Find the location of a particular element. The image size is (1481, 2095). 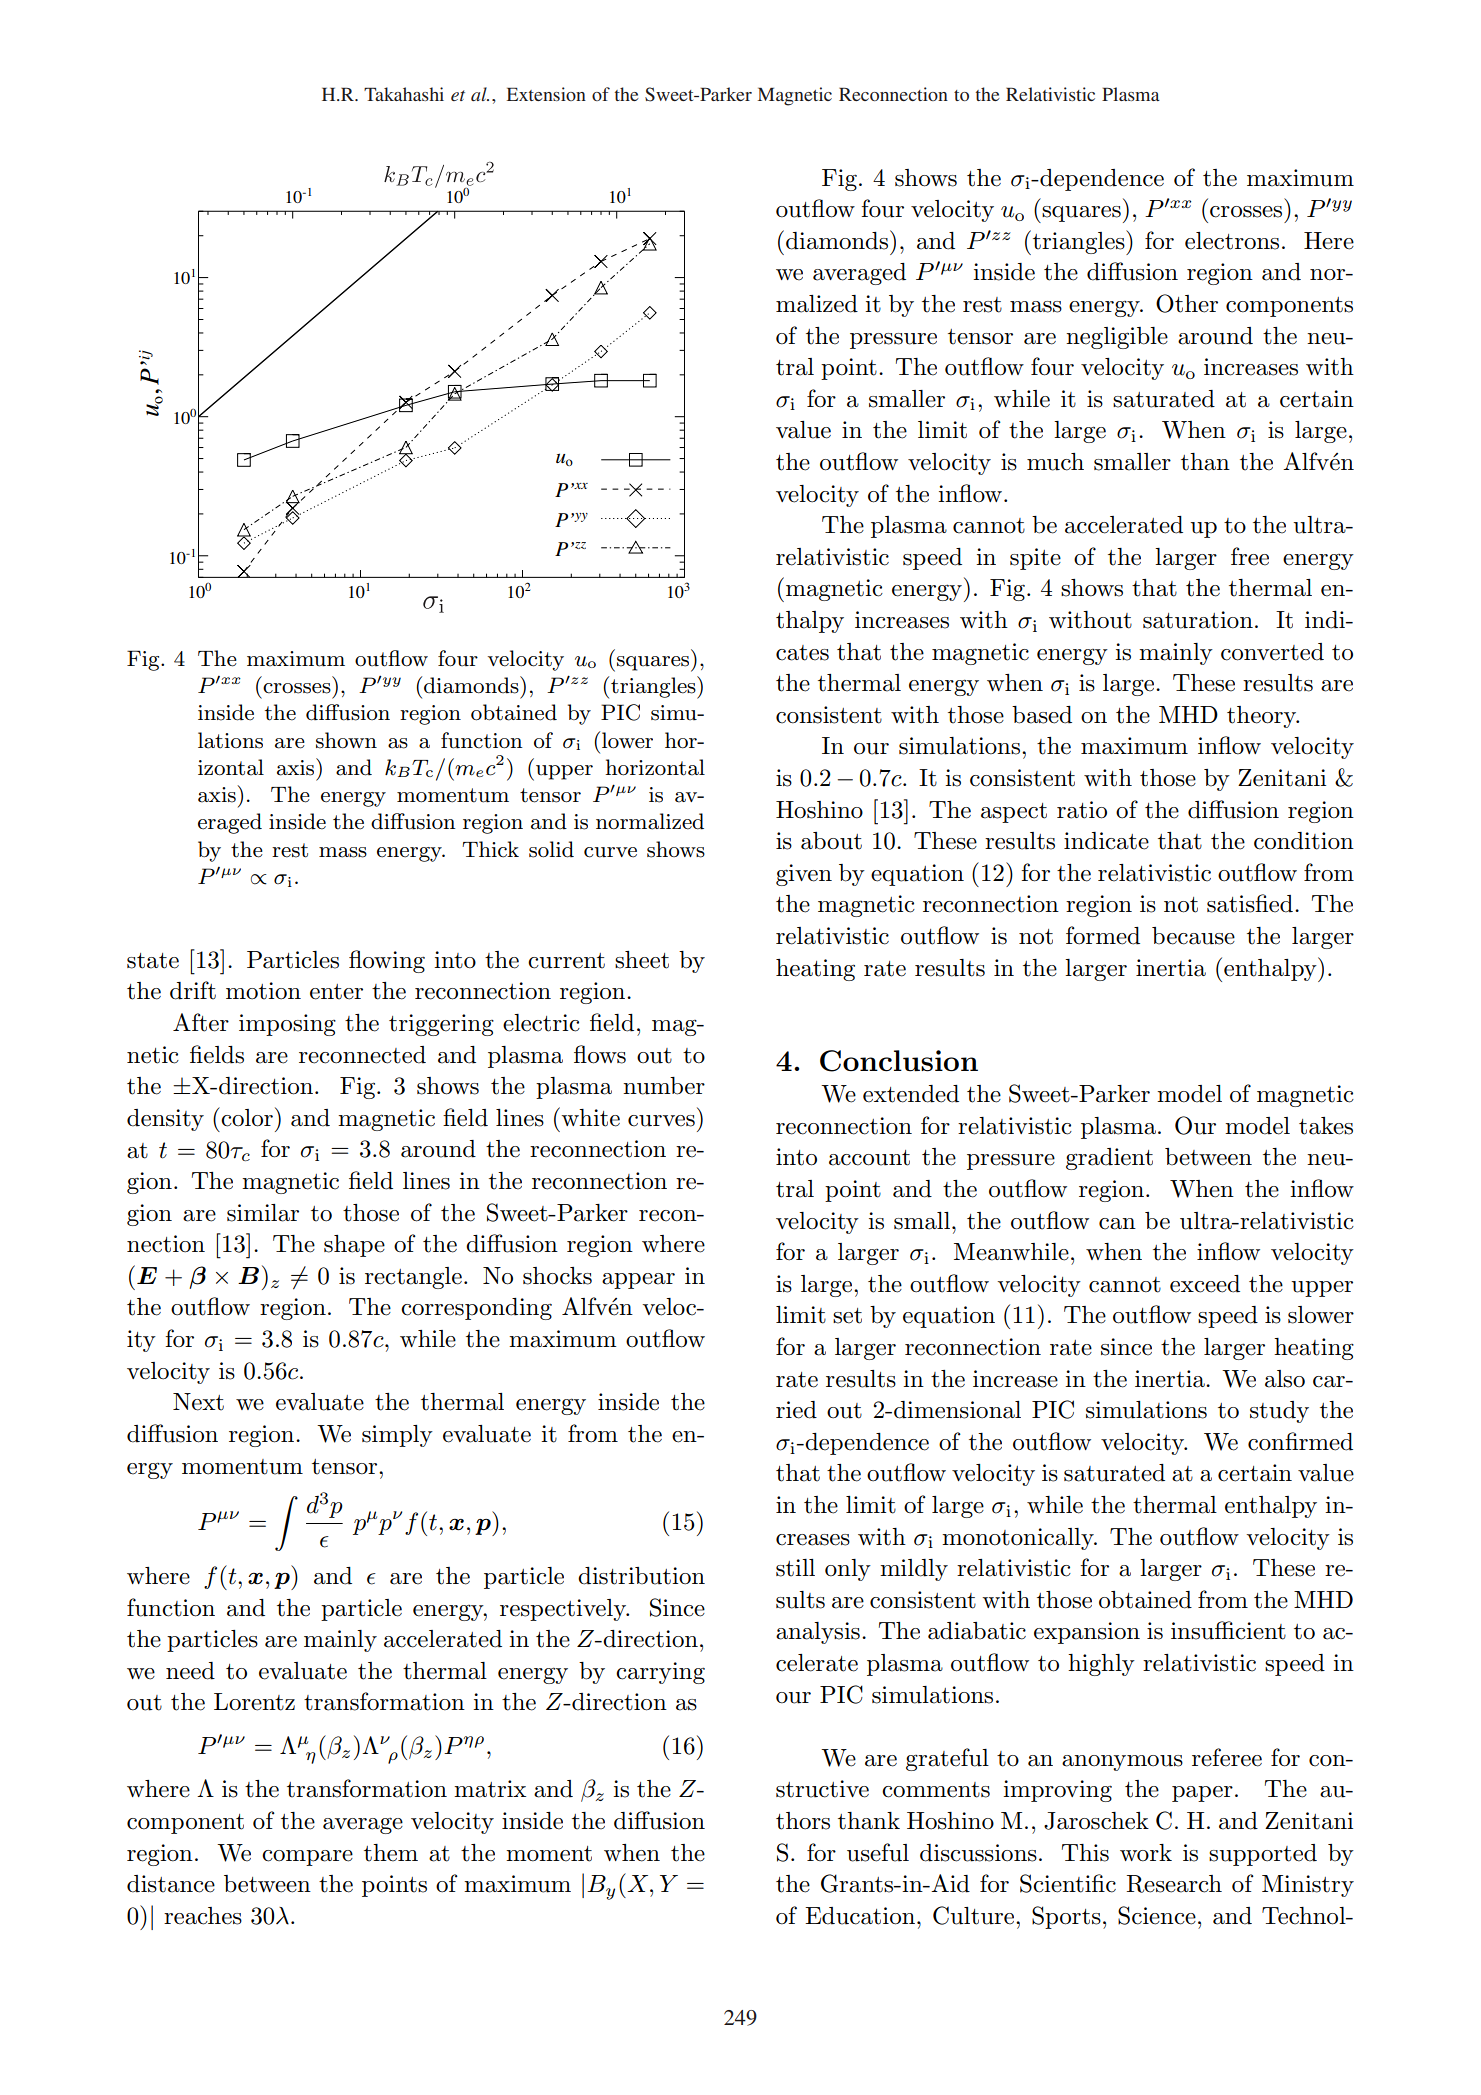

Takahashi is located at coordinates (404, 94).
